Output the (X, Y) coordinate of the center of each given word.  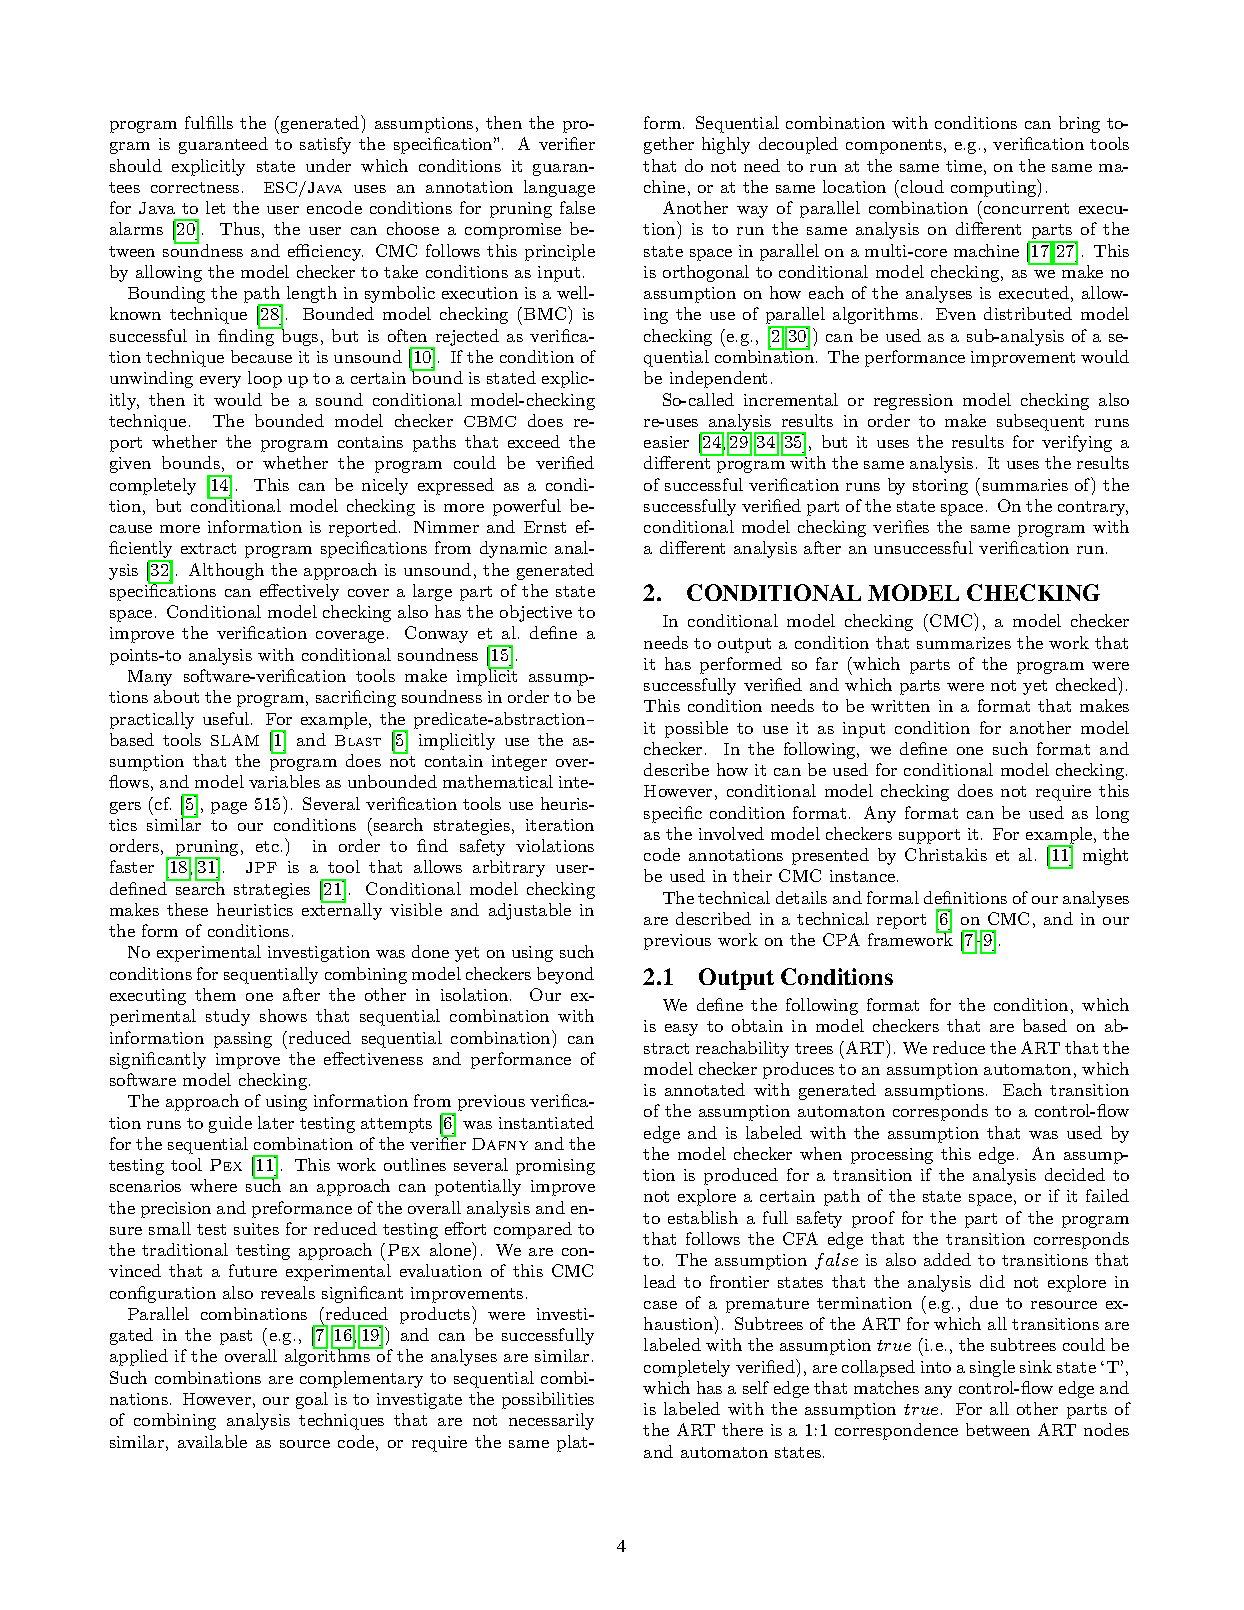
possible (696, 729)
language (559, 188)
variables (284, 781)
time (964, 166)
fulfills (209, 122)
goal (312, 1400)
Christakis (946, 854)
